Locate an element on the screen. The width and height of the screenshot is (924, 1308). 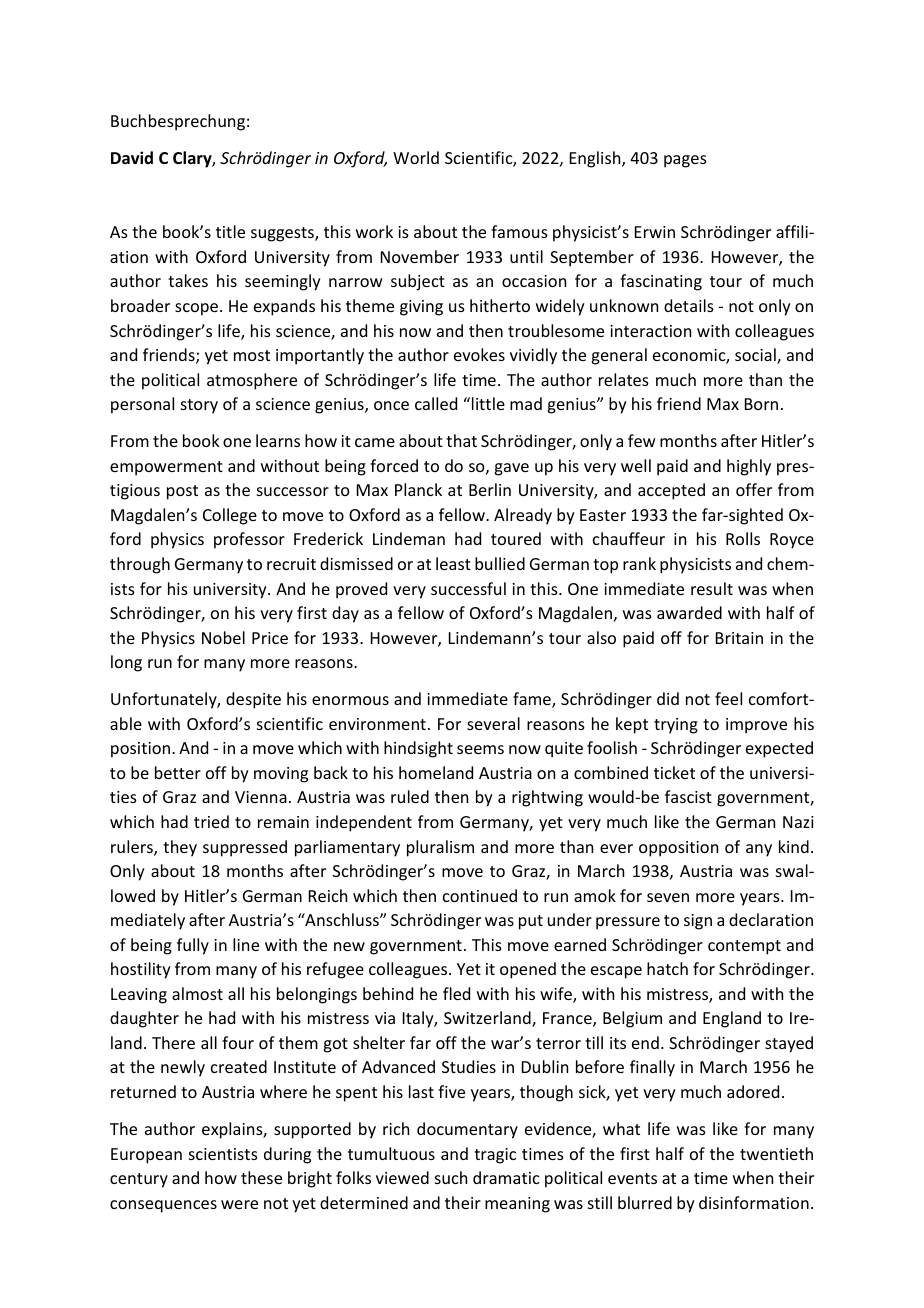
Berlin is located at coordinates (490, 489).
